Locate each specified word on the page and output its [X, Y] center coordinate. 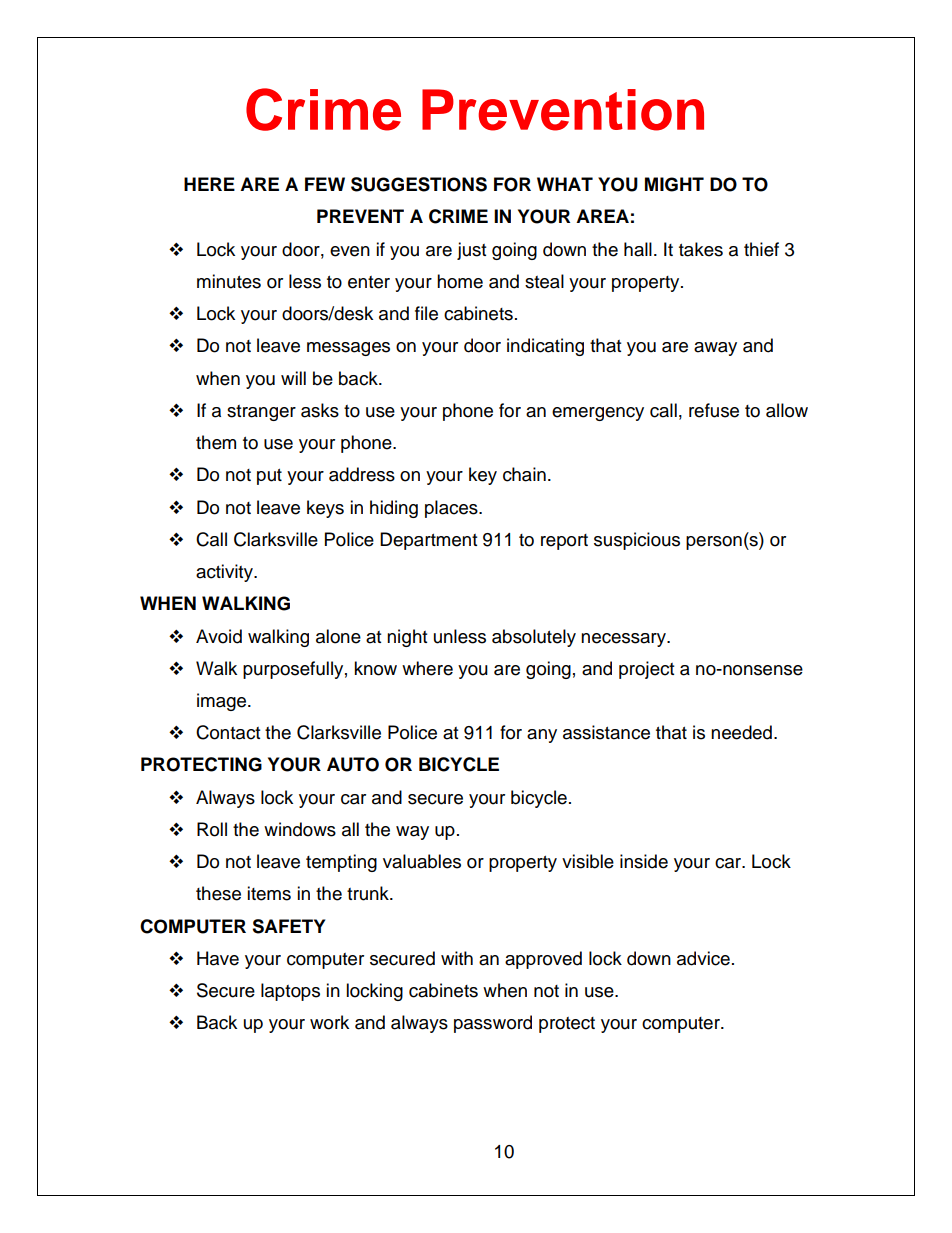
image [223, 702]
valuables [422, 861]
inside [644, 861]
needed [741, 732]
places [452, 509]
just [471, 251]
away [715, 349]
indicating [545, 347]
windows [300, 829]
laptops [290, 992]
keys [325, 509]
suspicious [637, 541]
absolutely [534, 638]
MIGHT [674, 184]
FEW [325, 184]
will [293, 378]
